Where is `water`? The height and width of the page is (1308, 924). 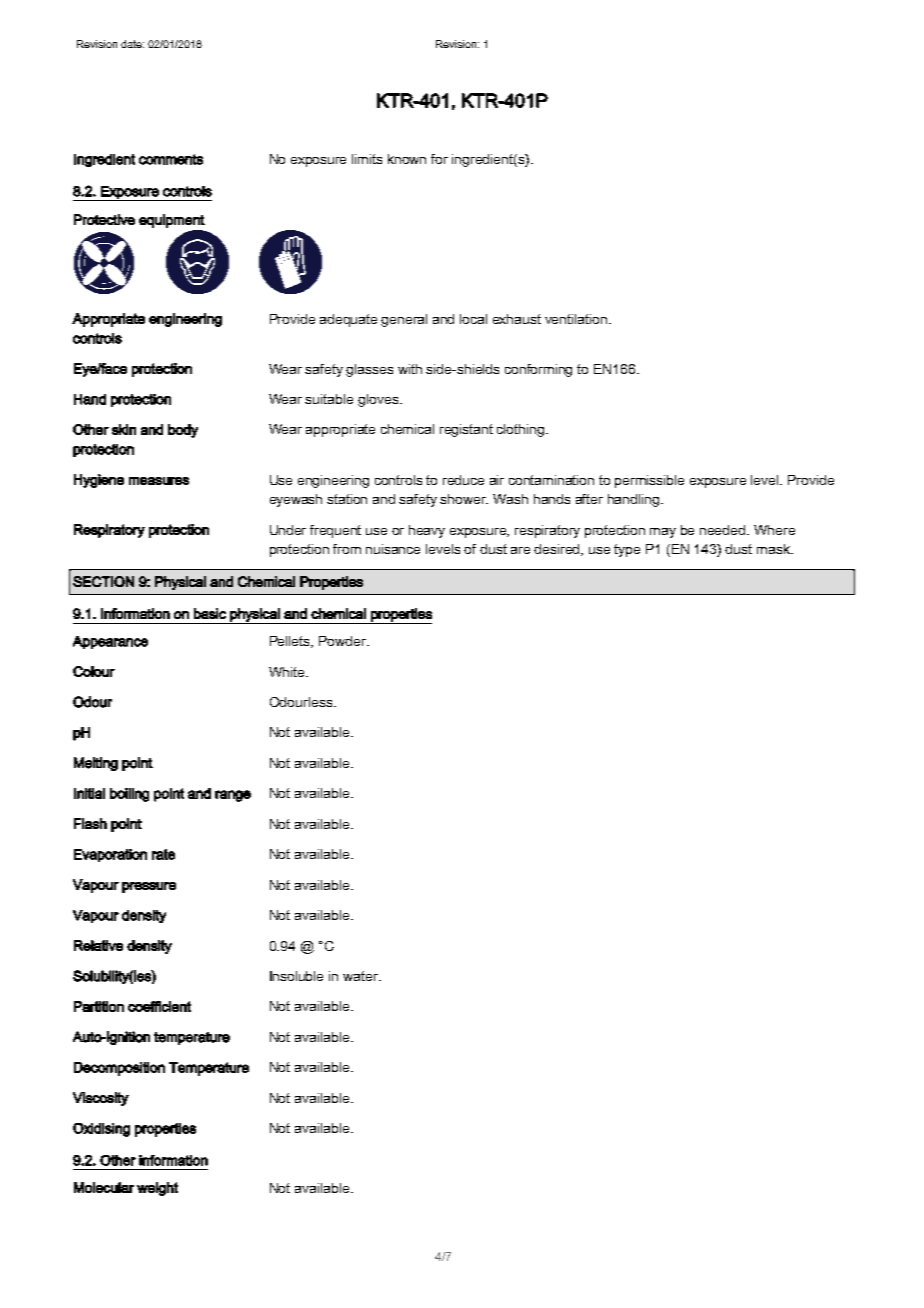 water is located at coordinates (361, 976).
